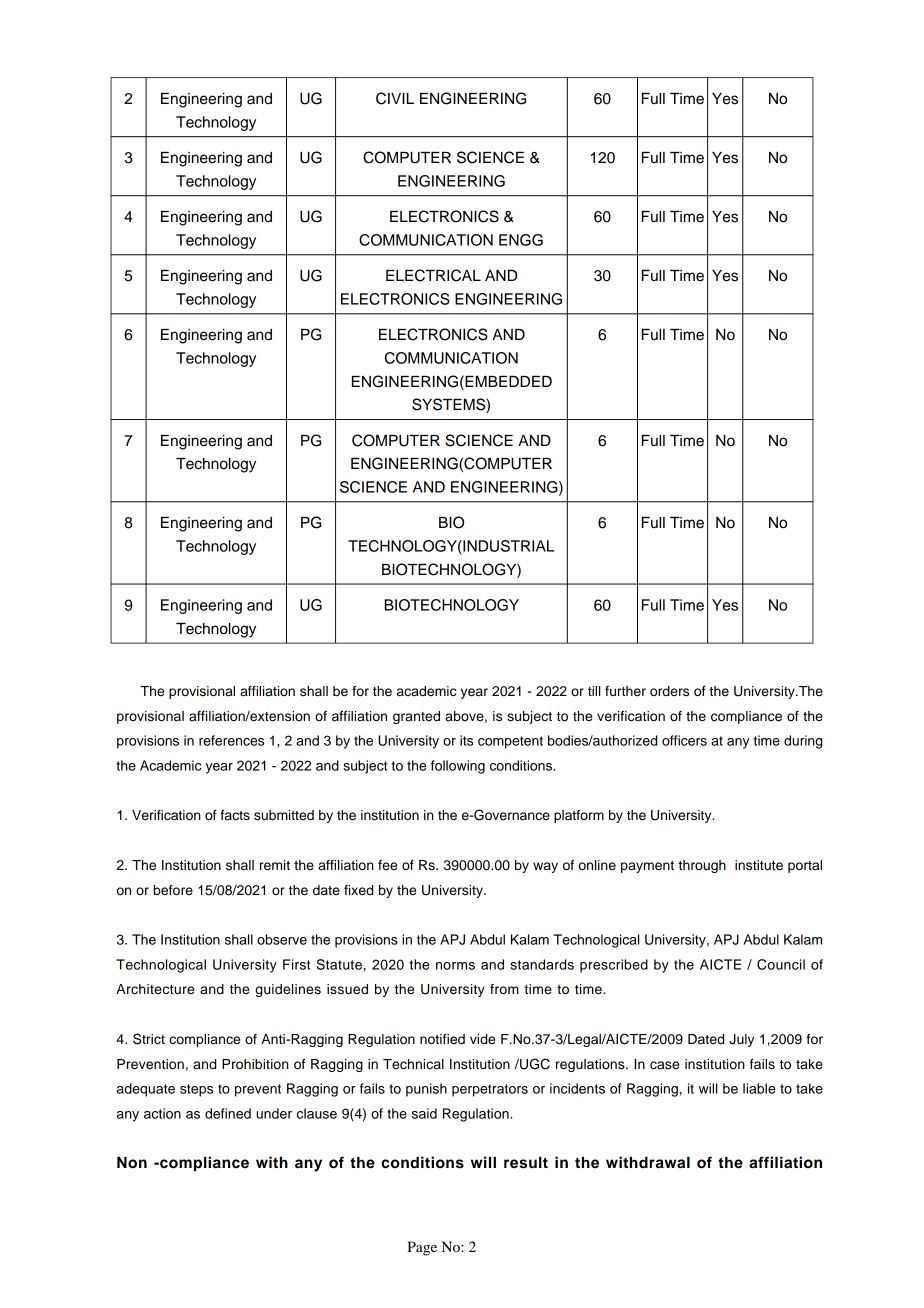 The image size is (924, 1308). I want to click on granted, so click(416, 717).
